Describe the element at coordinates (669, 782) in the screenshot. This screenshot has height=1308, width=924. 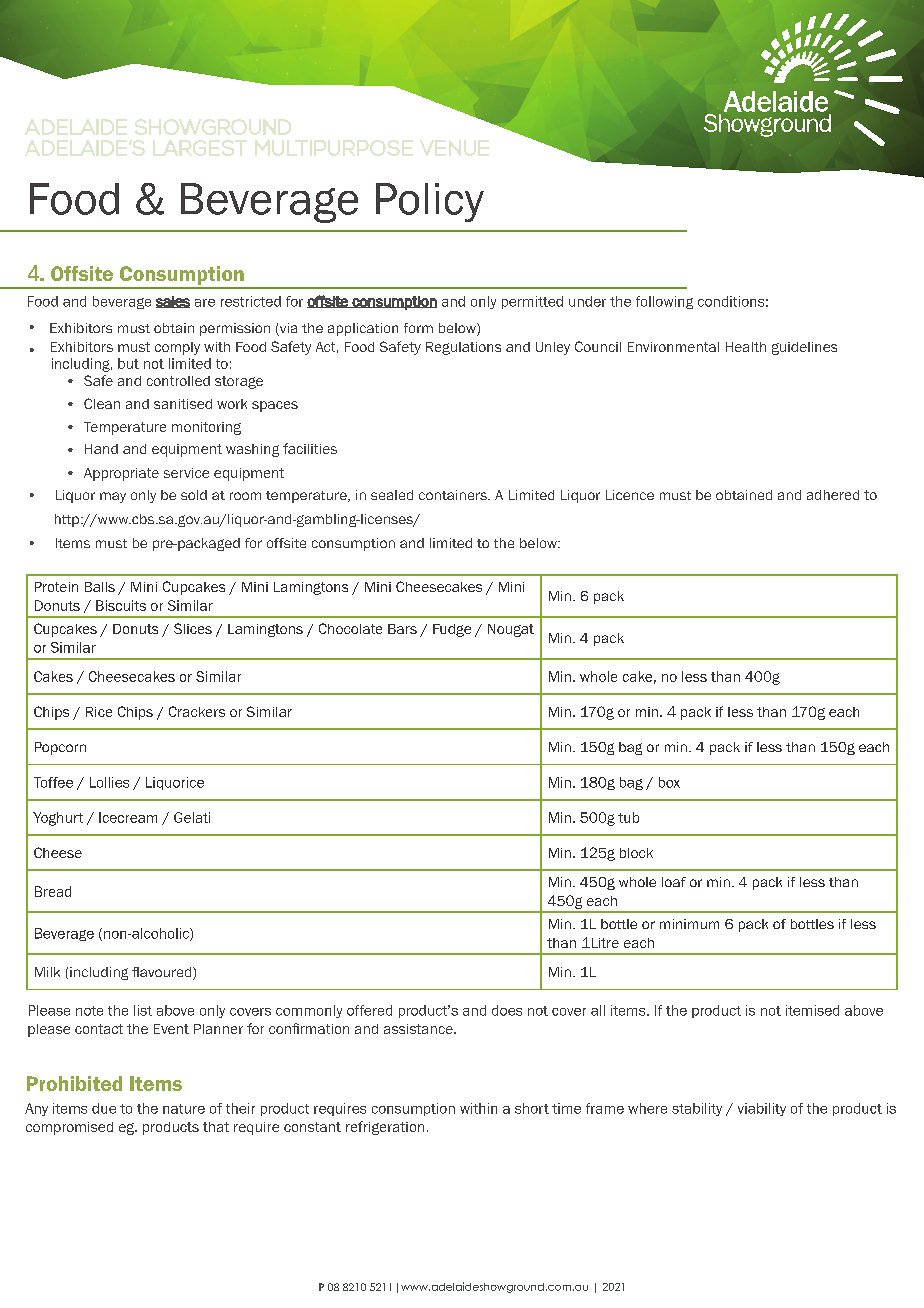
I see `box` at that location.
